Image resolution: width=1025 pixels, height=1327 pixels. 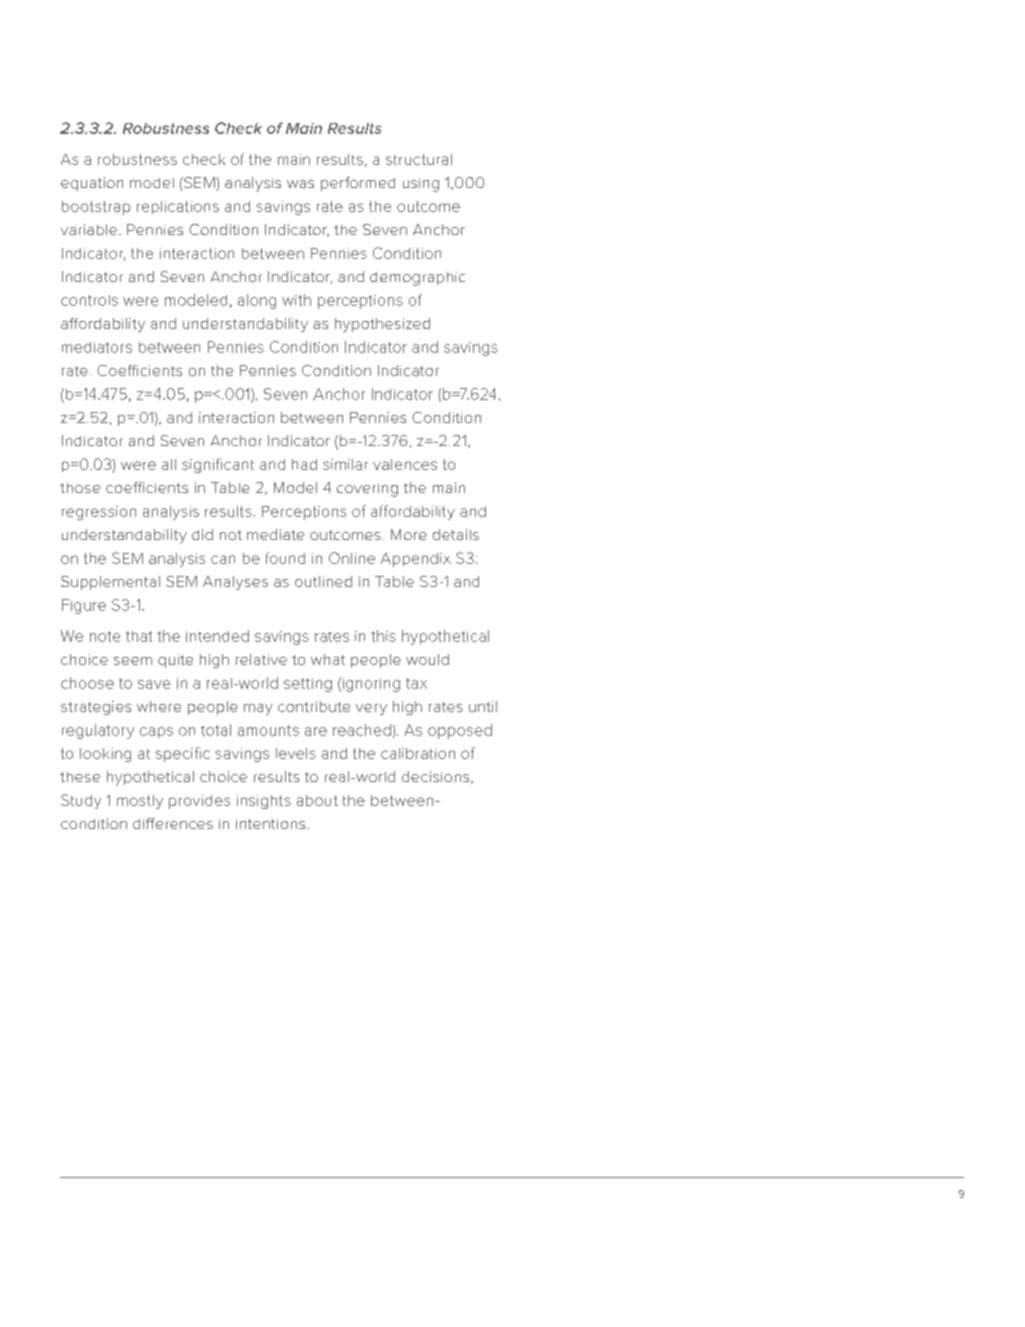 I want to click on Appendix, so click(x=416, y=560).
